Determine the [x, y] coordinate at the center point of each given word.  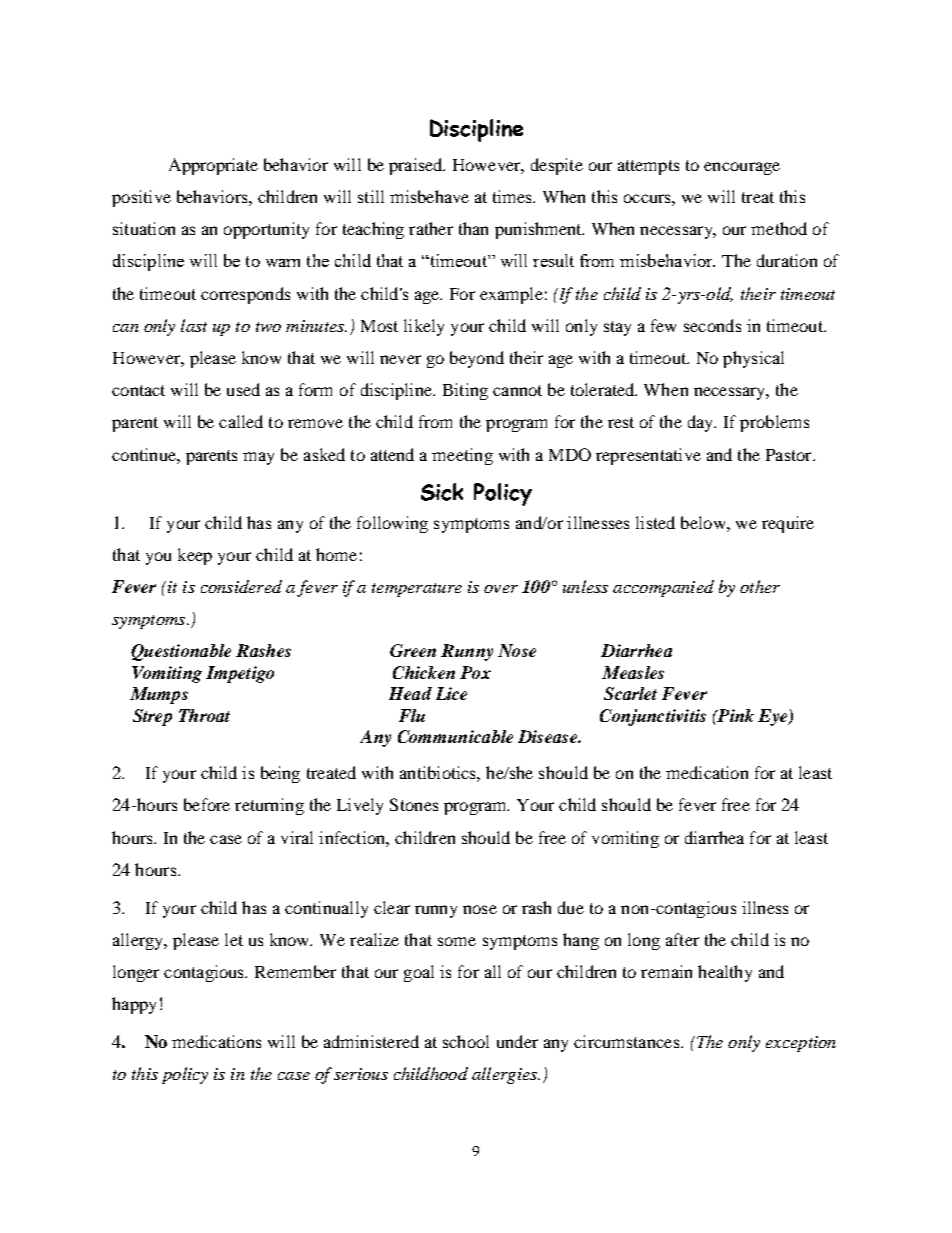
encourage [742, 168]
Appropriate [213, 166]
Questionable [181, 652]
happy [134, 1005]
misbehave [429, 196]
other [760, 586]
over [501, 589]
